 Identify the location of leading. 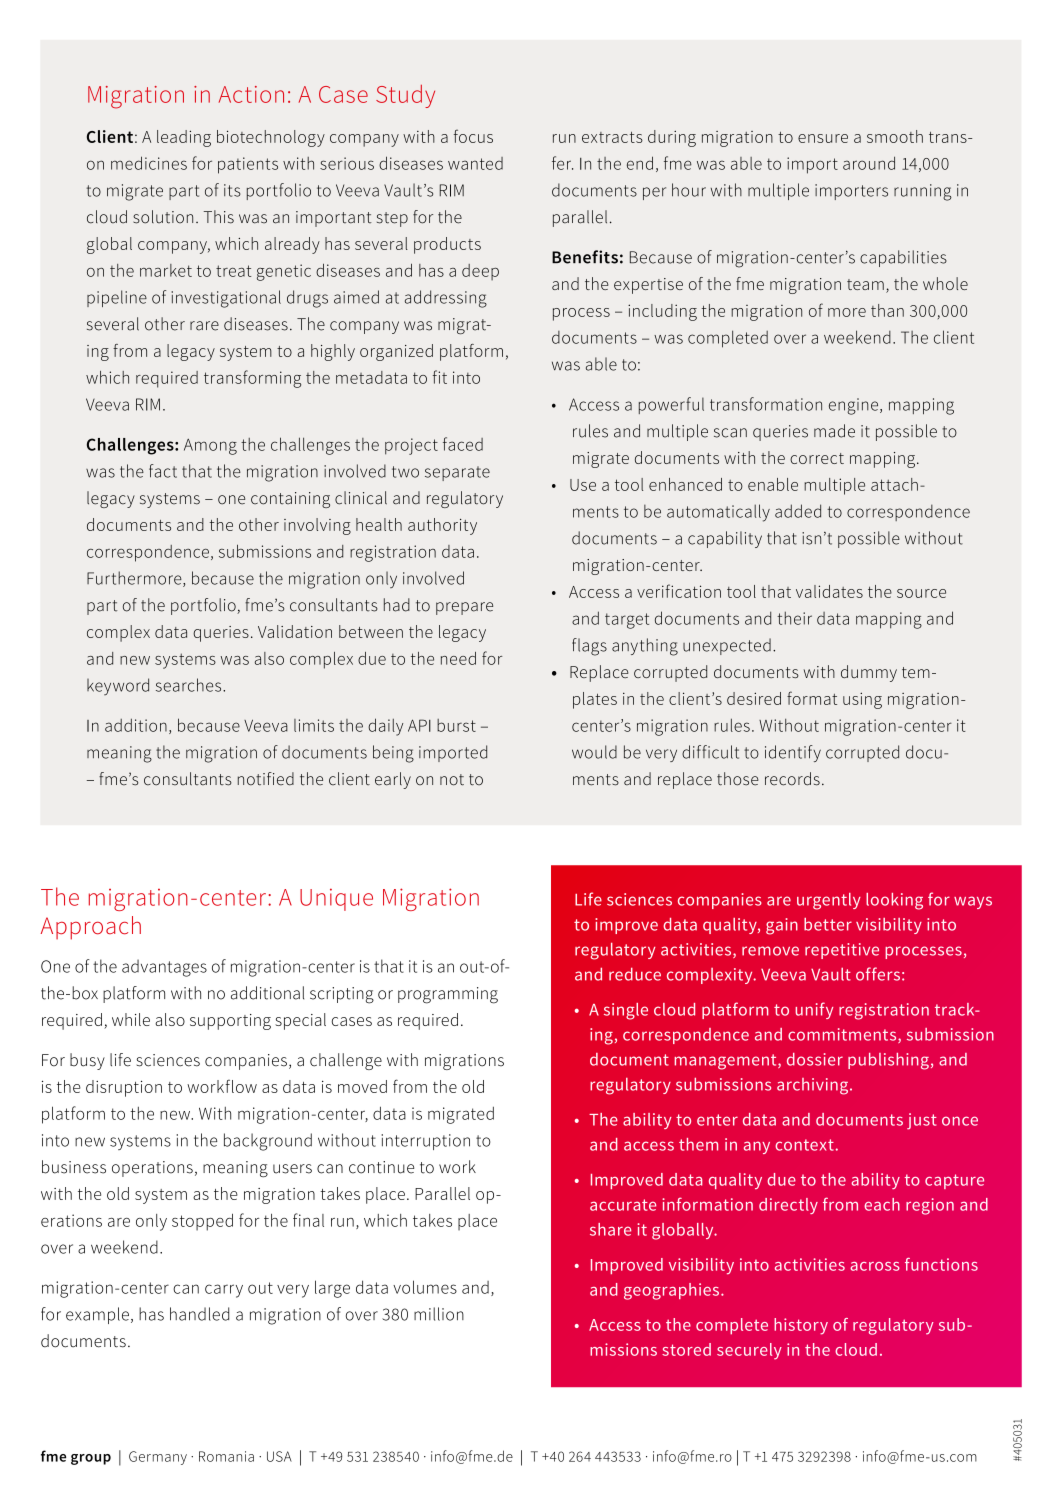
(184, 138).
